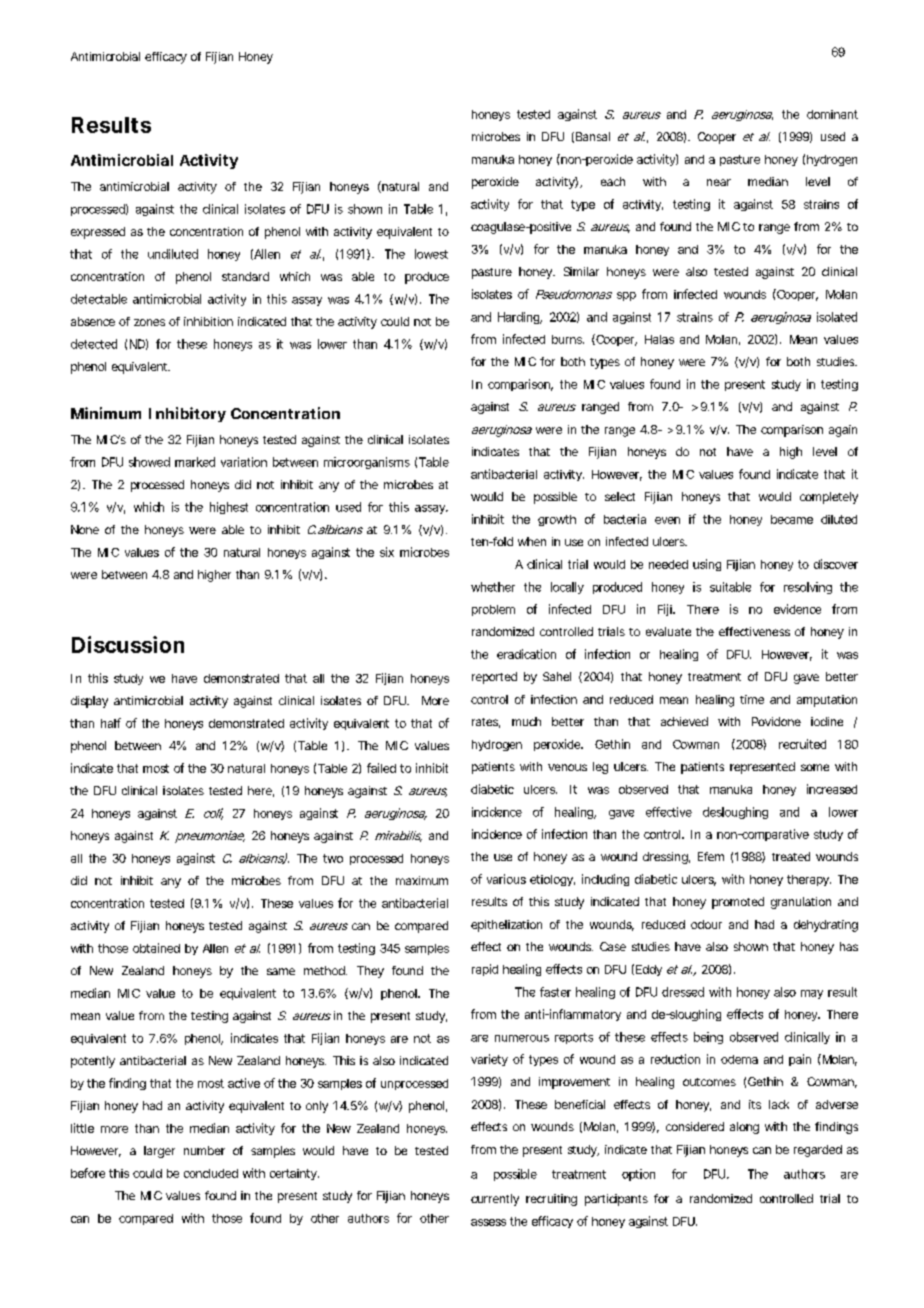 The image size is (924, 1308). What do you see at coordinates (211, 1173) in the screenshot?
I see `concluded` at bounding box center [211, 1173].
